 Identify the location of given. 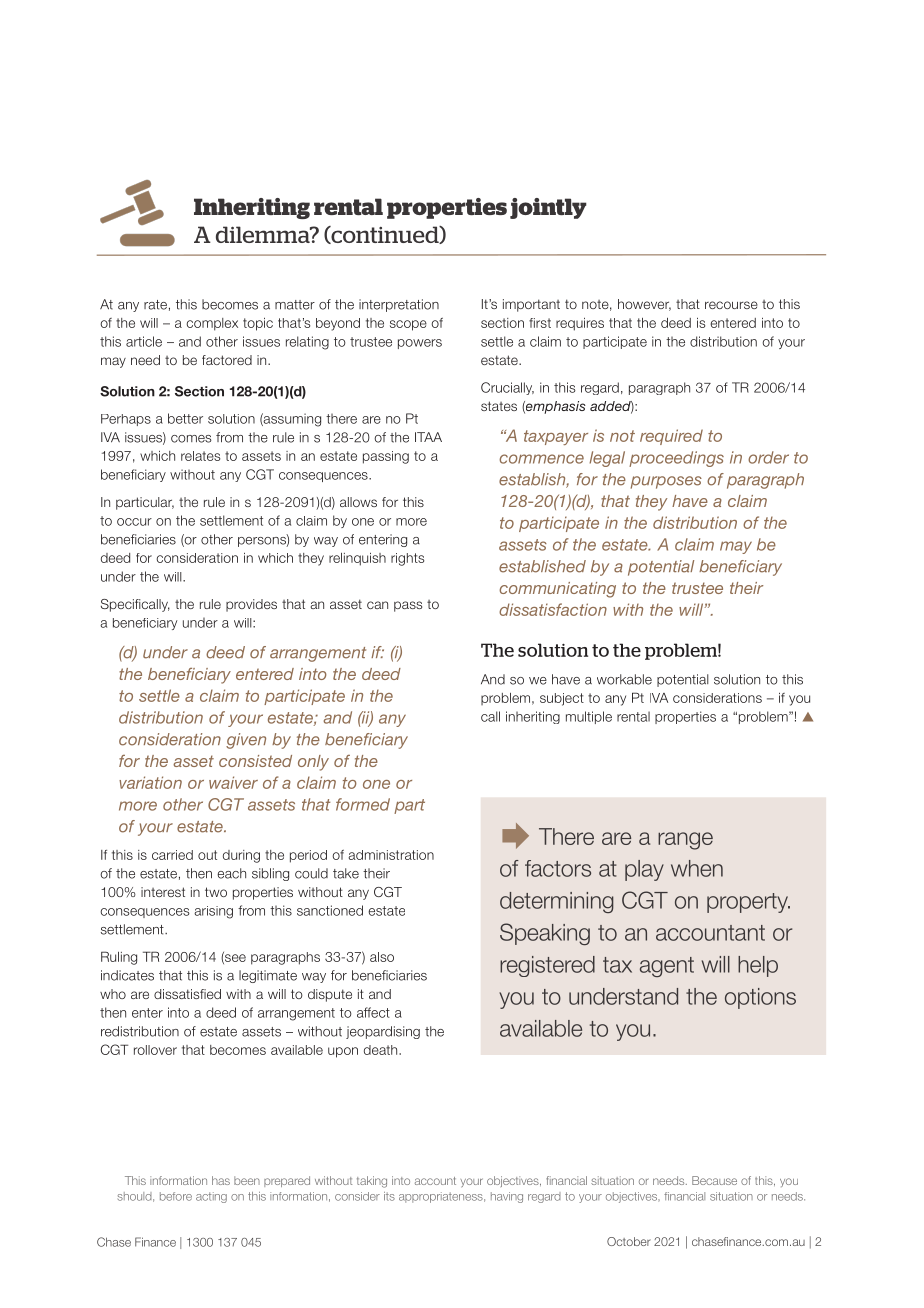
(246, 741).
